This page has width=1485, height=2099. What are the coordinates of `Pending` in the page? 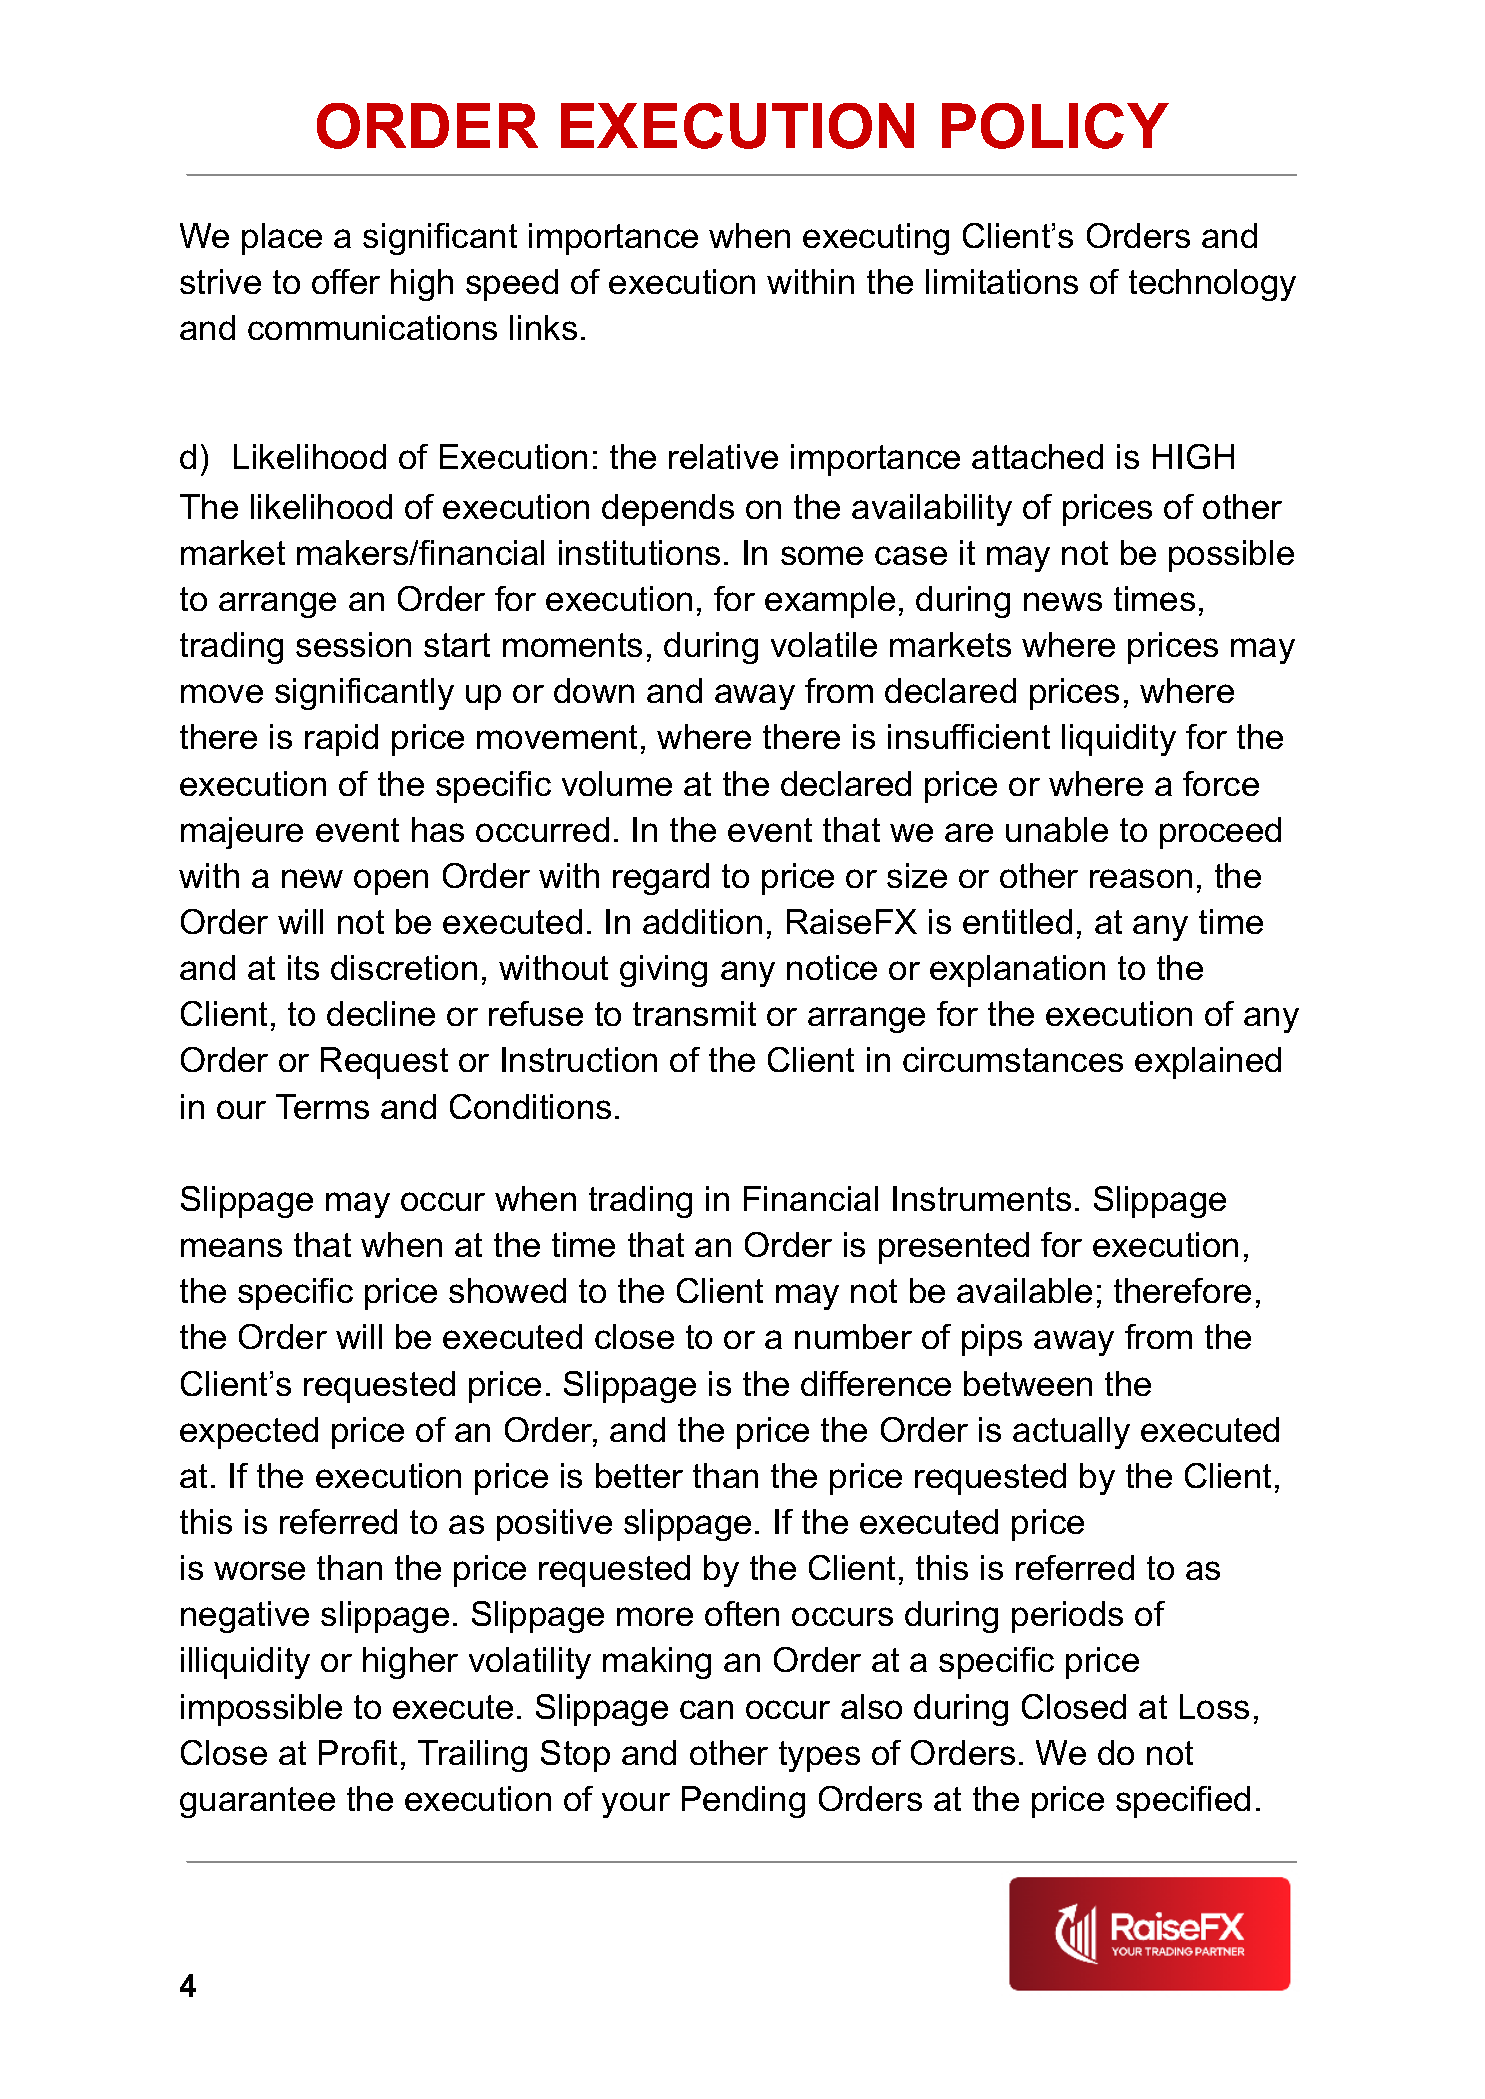 It's located at (743, 1802).
